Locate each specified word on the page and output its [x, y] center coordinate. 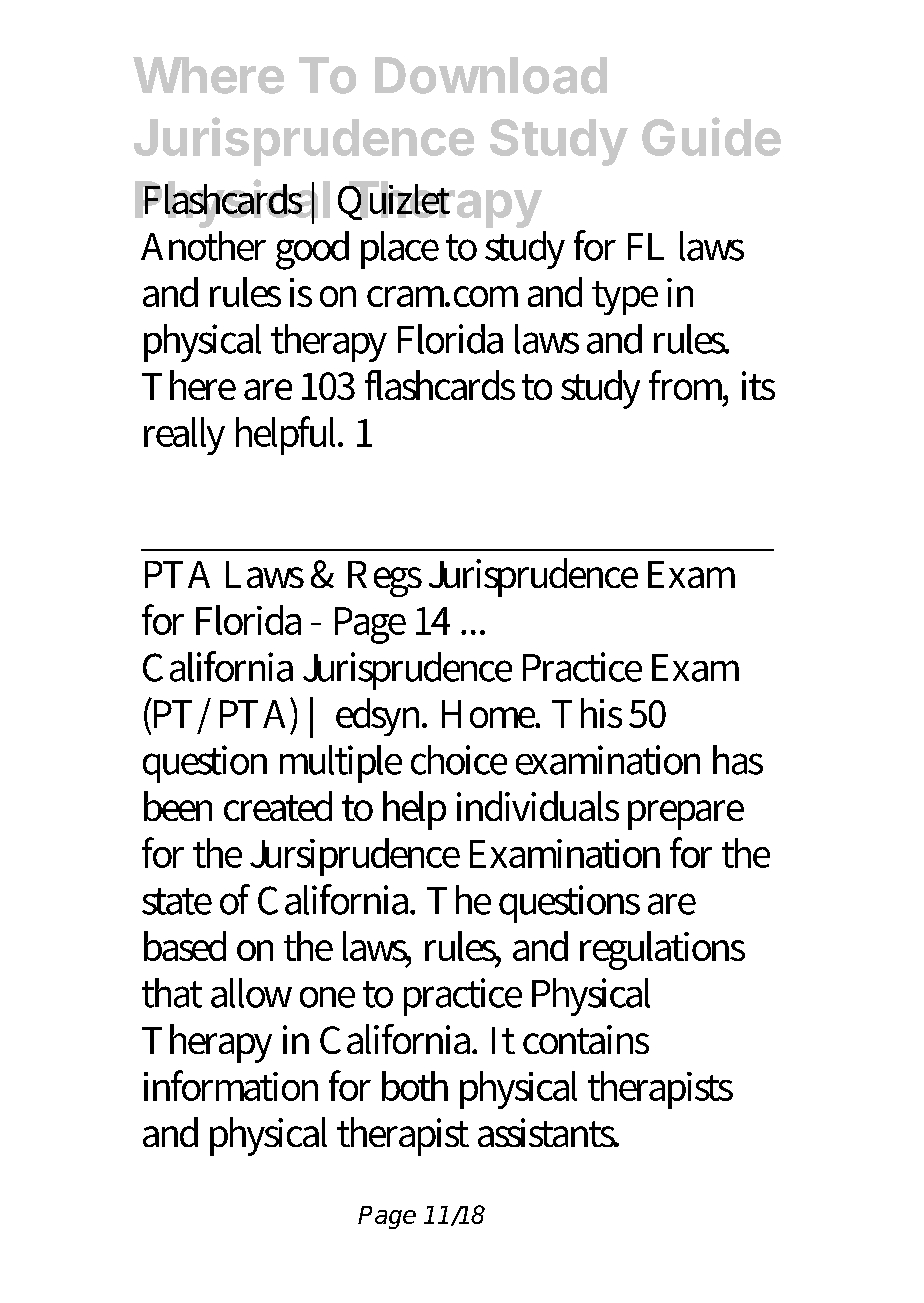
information [231, 1085]
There [189, 385]
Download [491, 75]
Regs [385, 579]
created [278, 806]
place [400, 250]
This [587, 713]
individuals [538, 806]
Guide [711, 136]
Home [490, 714]
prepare [686, 815]
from [688, 386]
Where [208, 75]
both [415, 1086]
